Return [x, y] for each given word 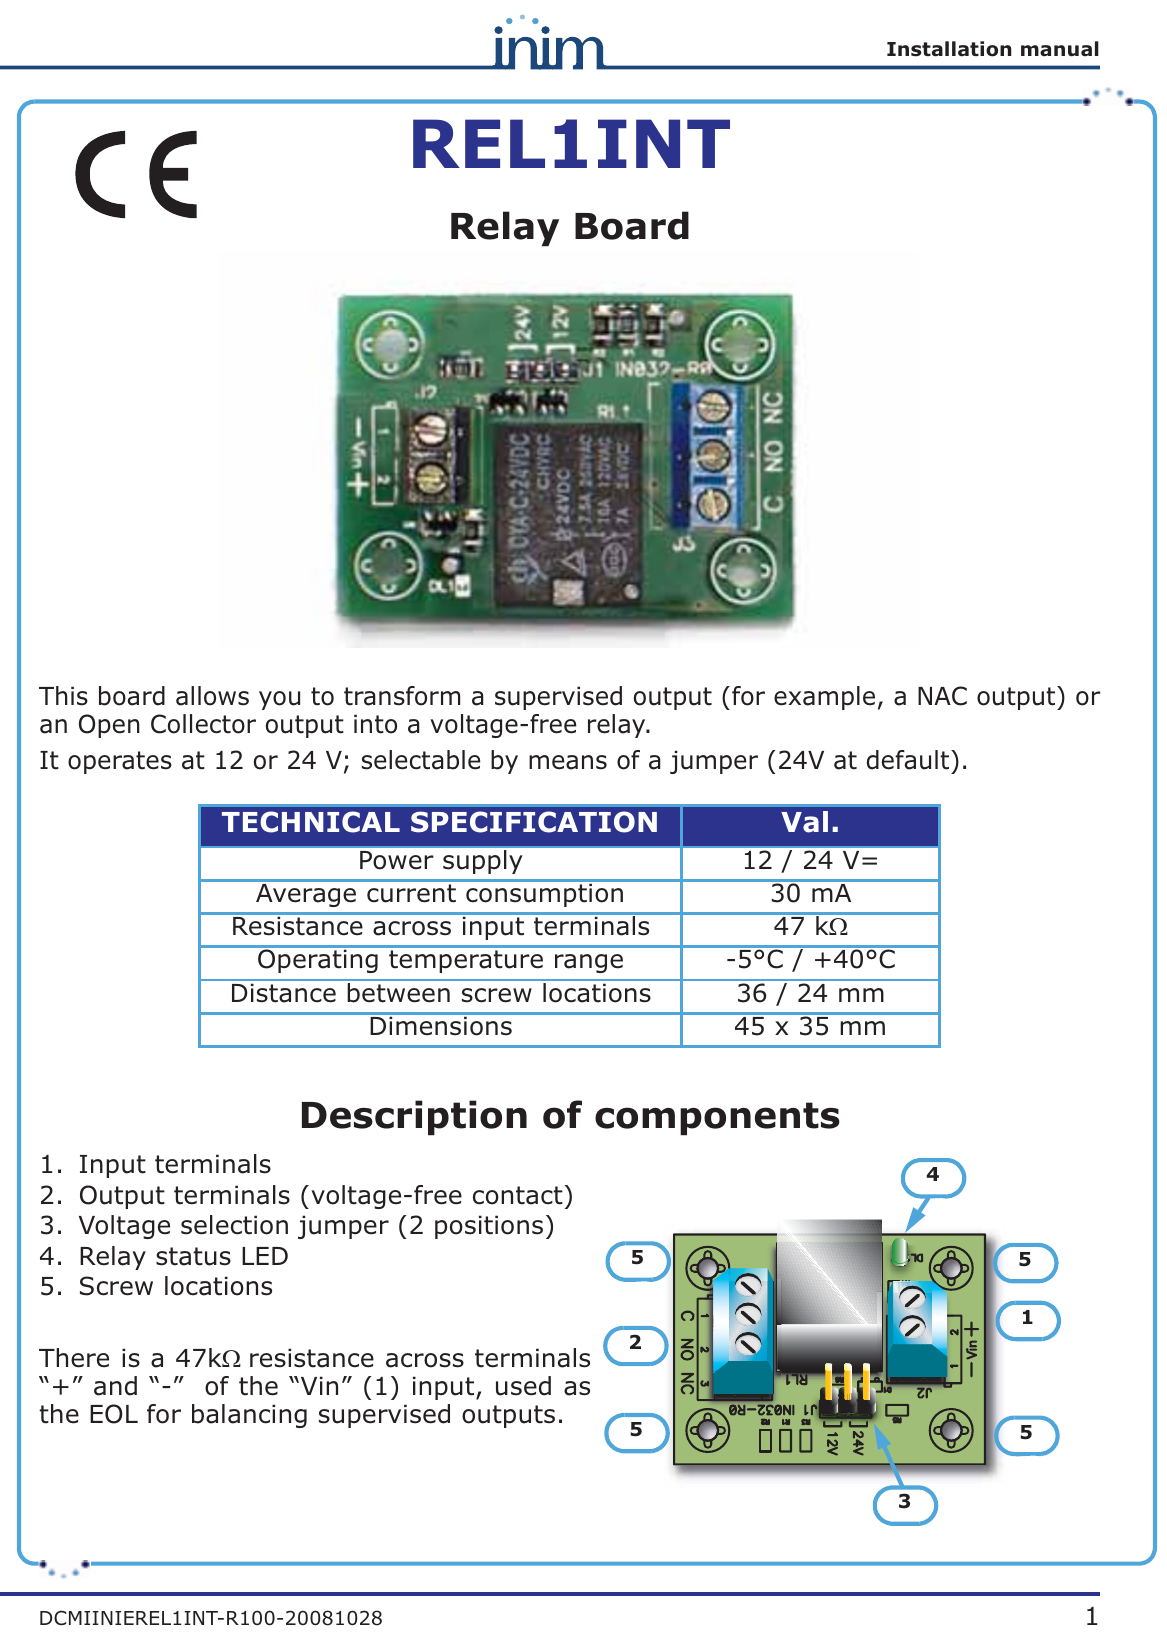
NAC [942, 696]
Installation [949, 49]
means [568, 762]
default [909, 760]
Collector [203, 724]
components [717, 1118]
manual [1060, 49]
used [523, 1386]
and [115, 1386]
